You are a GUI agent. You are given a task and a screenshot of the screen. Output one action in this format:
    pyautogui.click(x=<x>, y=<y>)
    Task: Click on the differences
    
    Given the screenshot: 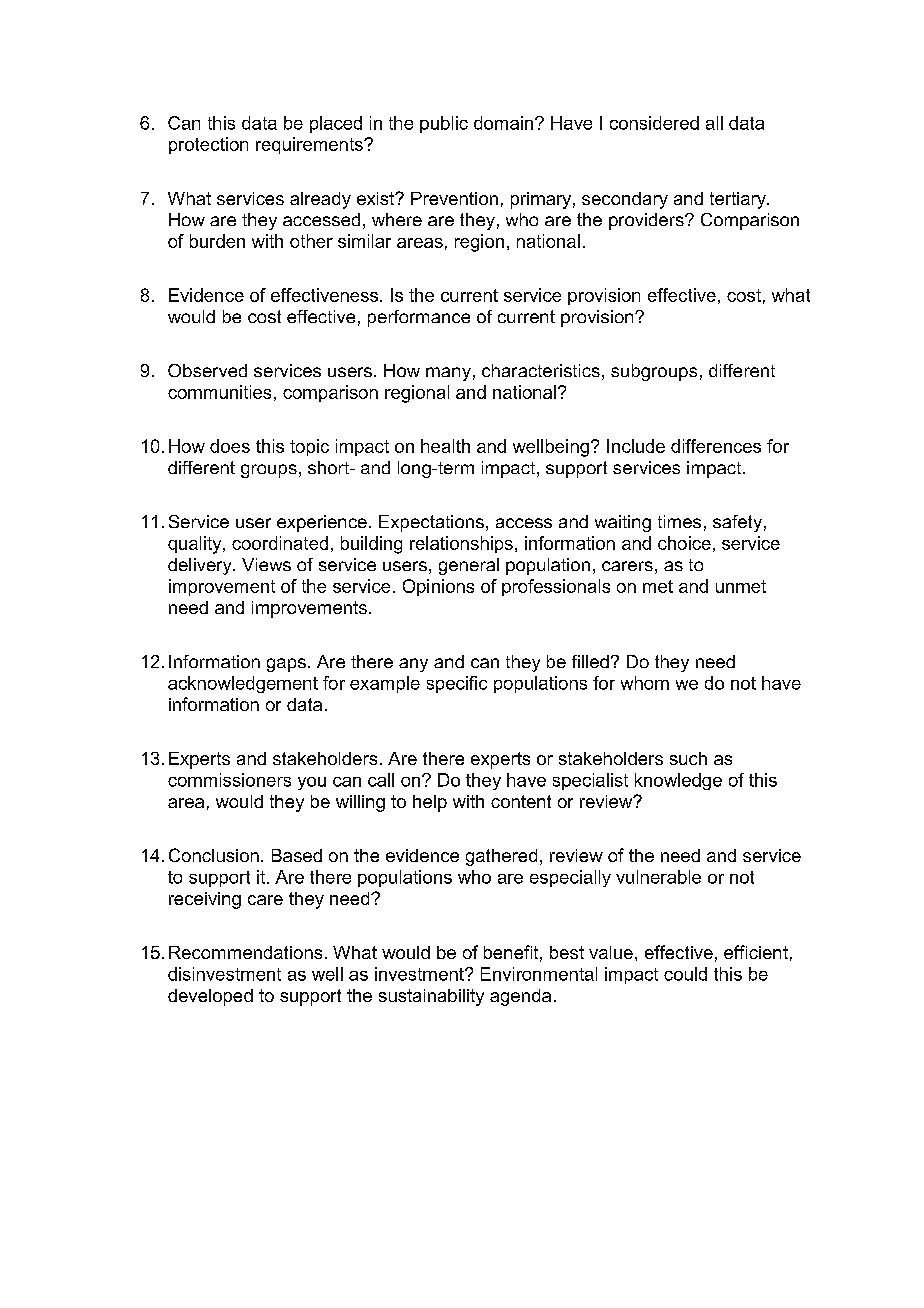 What is the action you would take?
    pyautogui.click(x=716, y=446)
